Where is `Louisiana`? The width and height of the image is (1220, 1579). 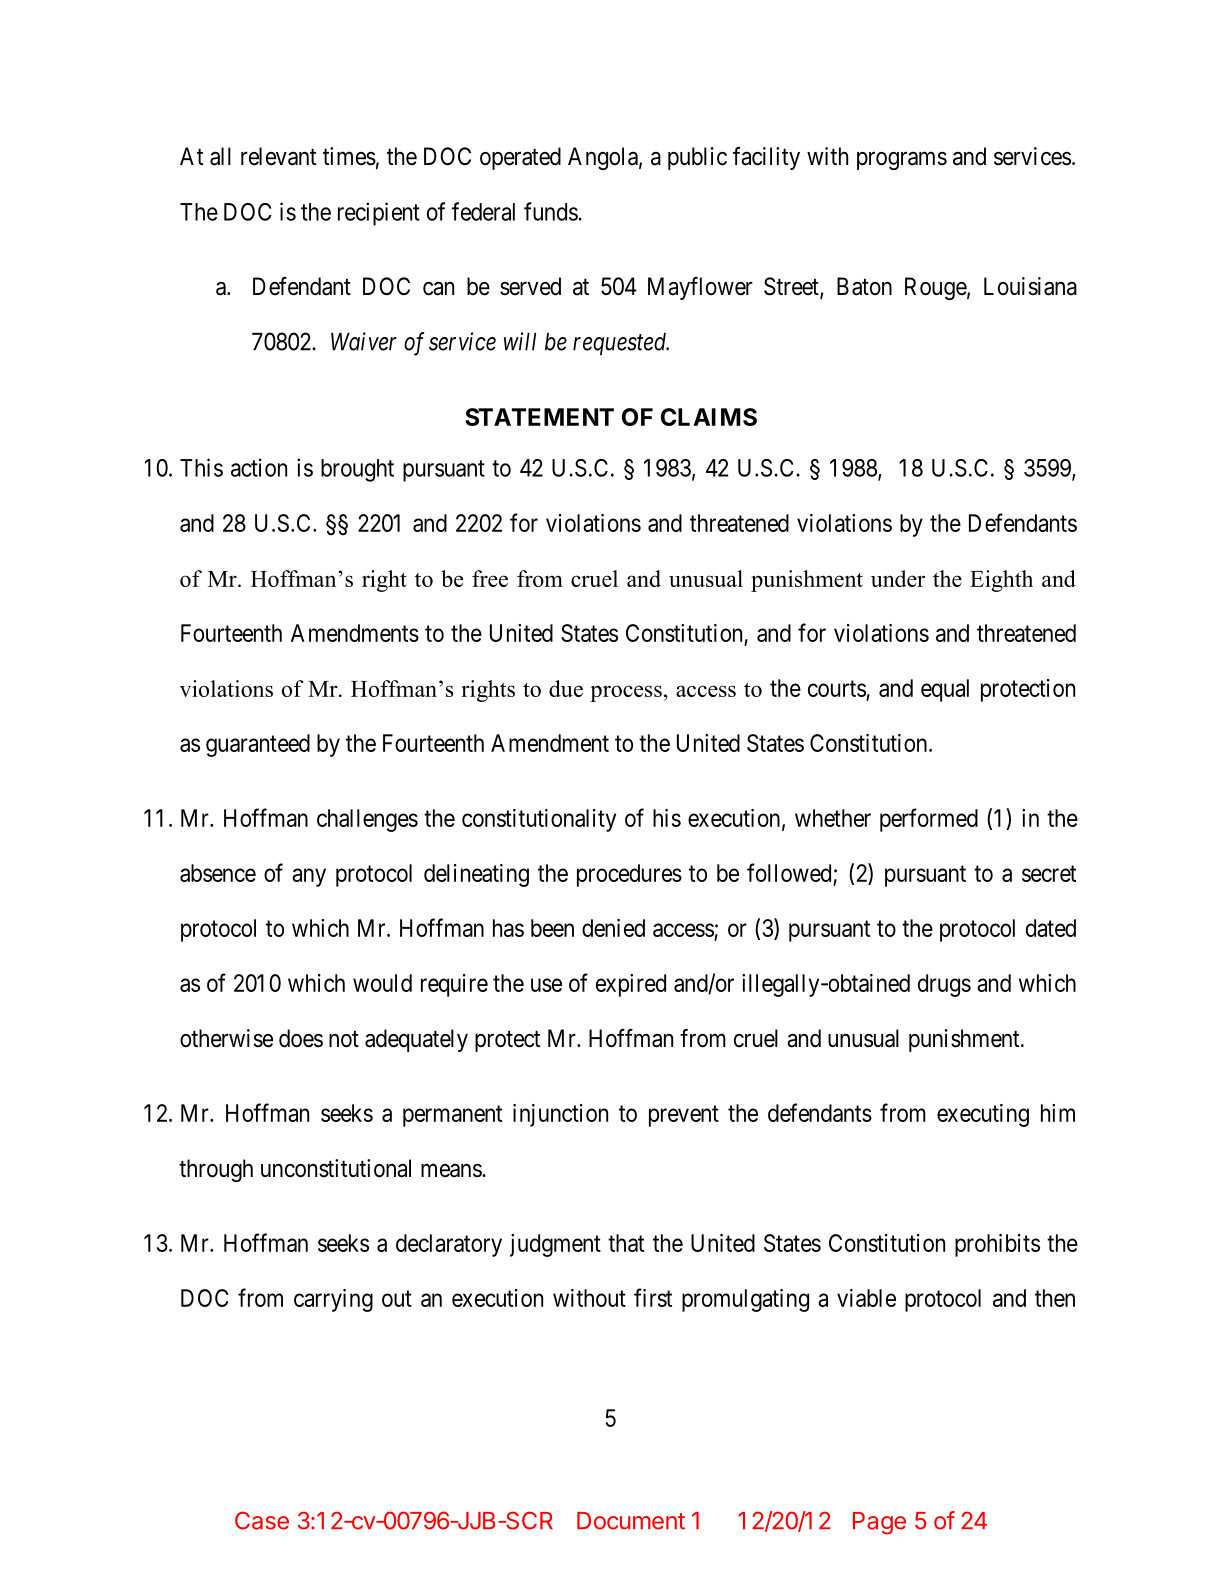
Louisiana is located at coordinates (1030, 286).
